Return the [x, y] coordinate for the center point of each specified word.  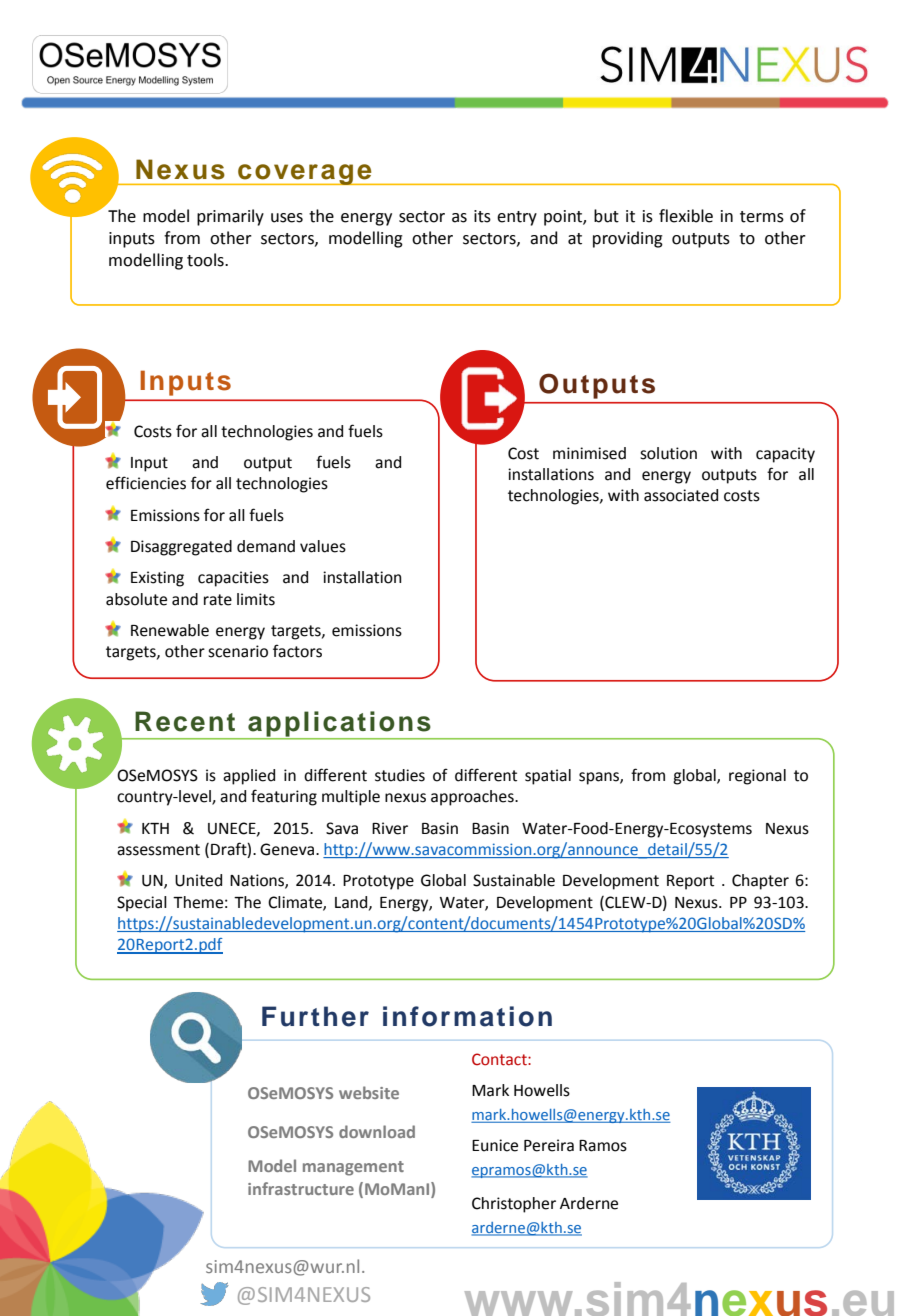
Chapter [760, 882]
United [198, 880]
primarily [230, 217]
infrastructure [301, 1188]
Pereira [549, 1145]
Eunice [495, 1145]
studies [400, 775]
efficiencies [146, 483]
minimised [589, 453]
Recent [185, 721]
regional [757, 777]
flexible [686, 216]
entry [517, 218]
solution [668, 453]
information [467, 1016]
